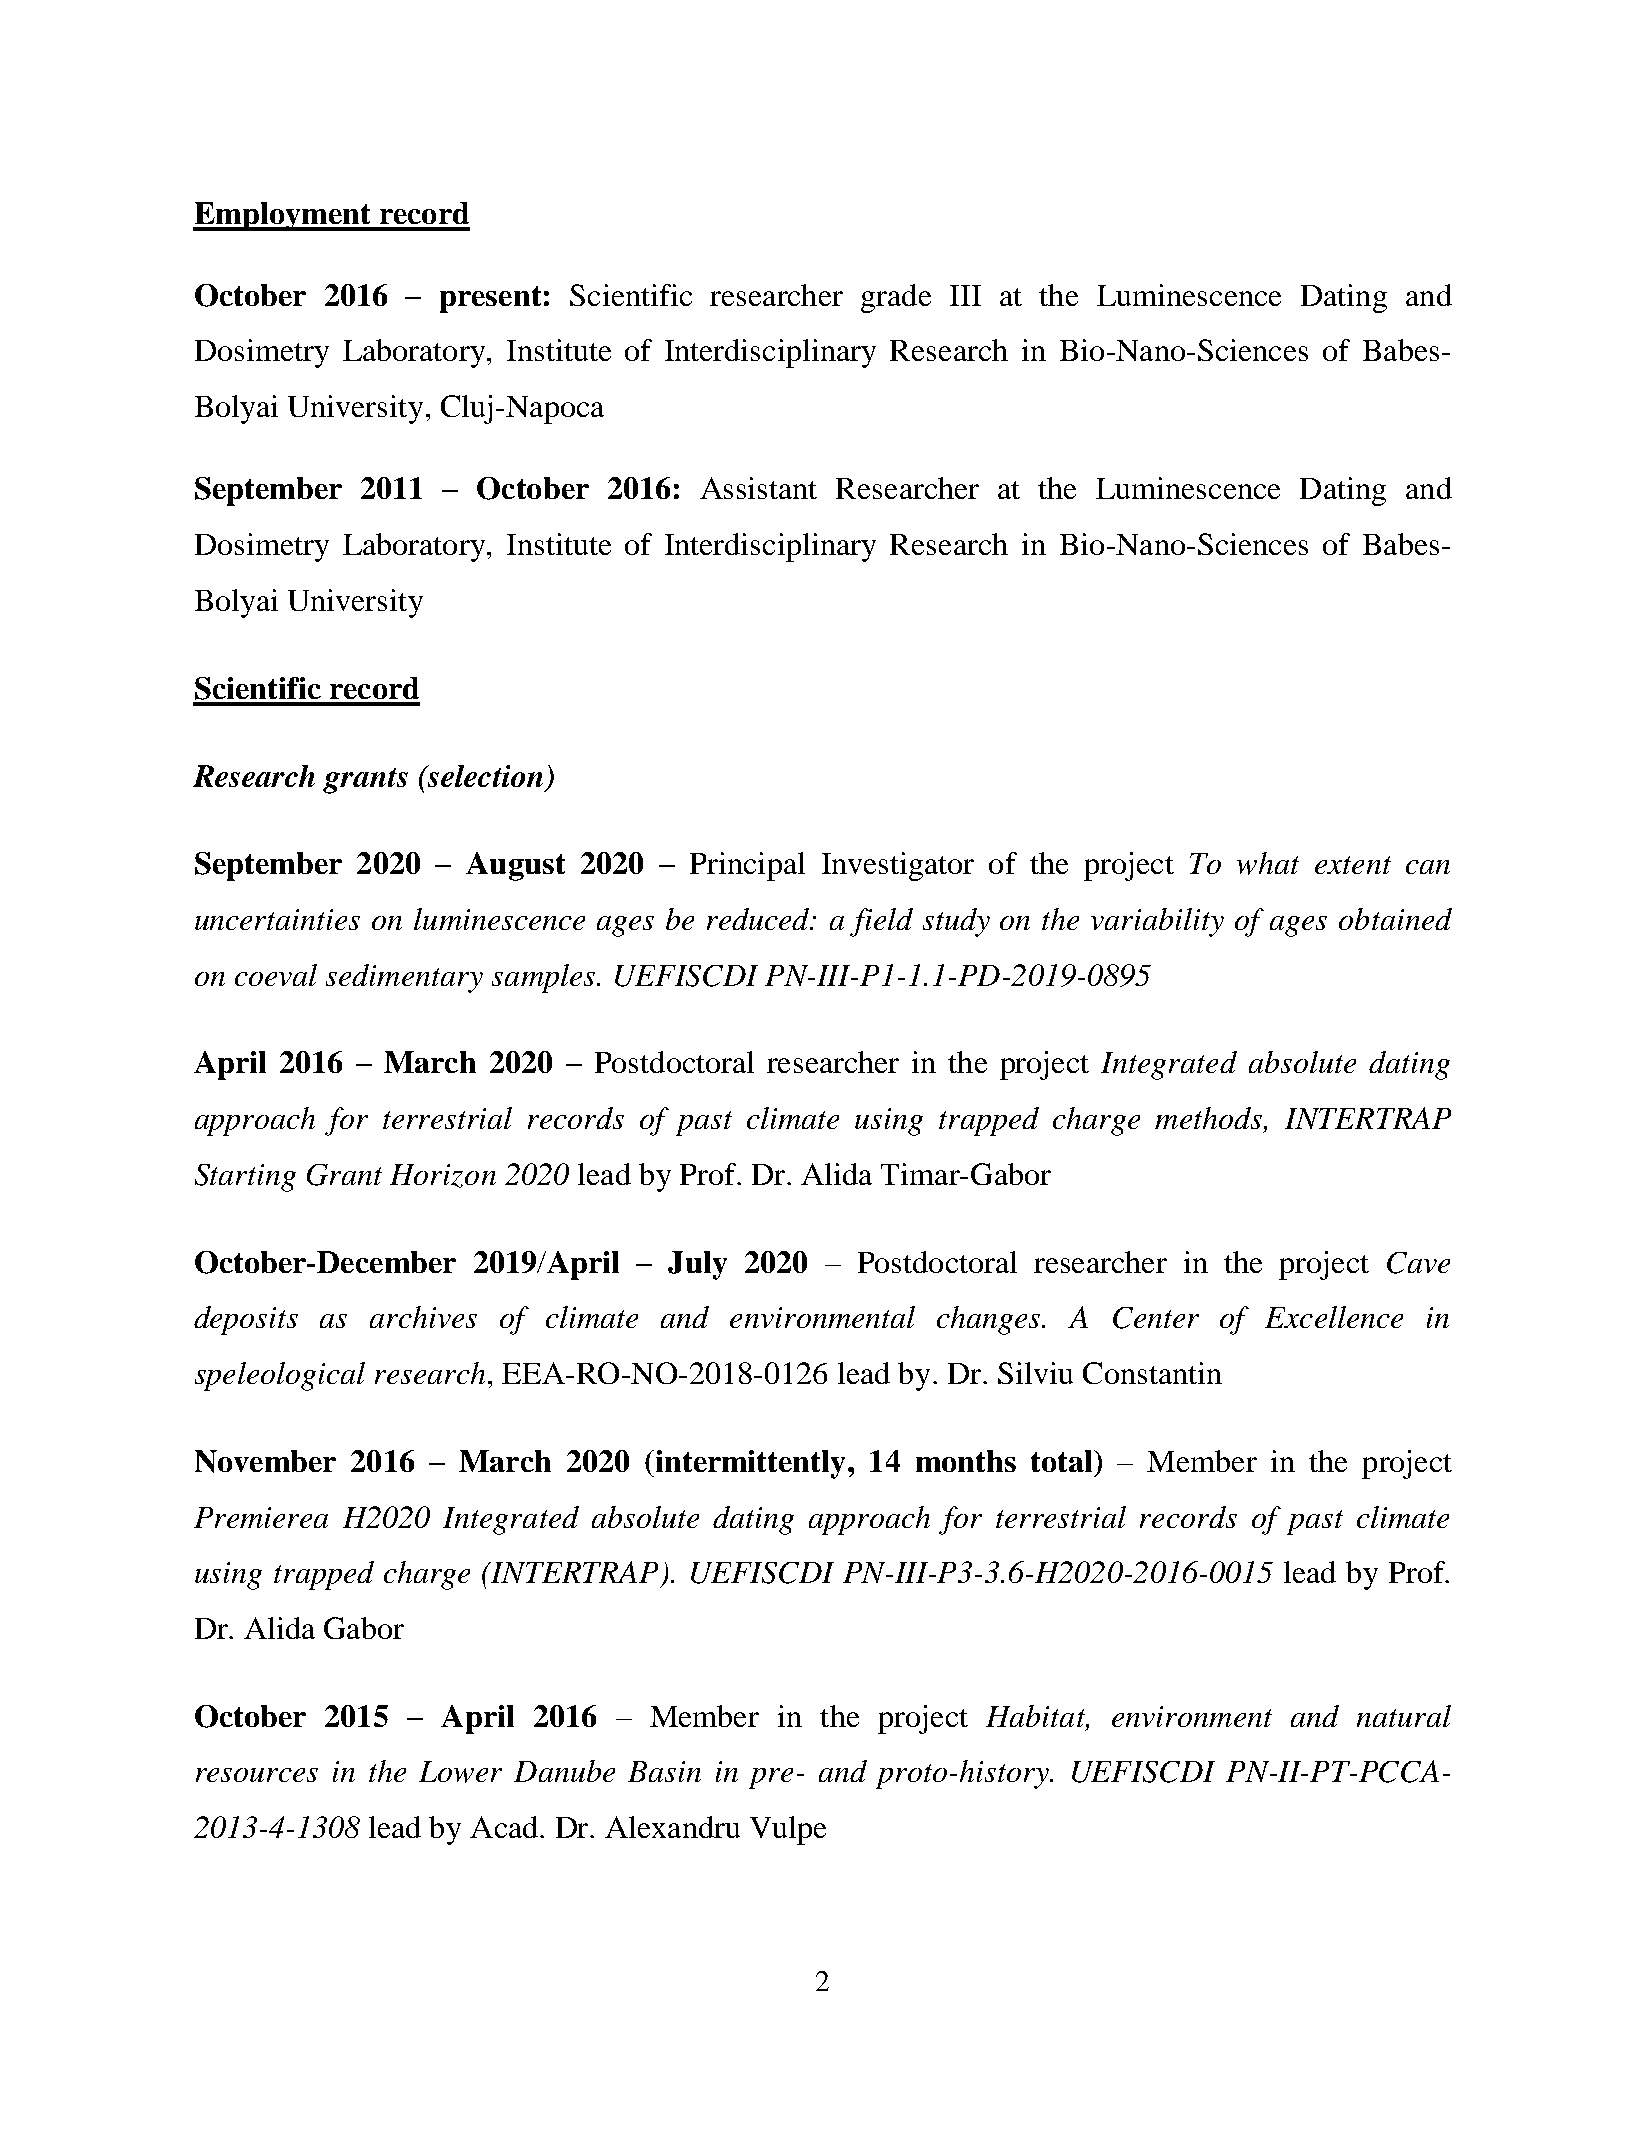 Image resolution: width=1645 pixels, height=2129 pixels. What do you see at coordinates (460, 1772) in the screenshot?
I see `Lower` at bounding box center [460, 1772].
